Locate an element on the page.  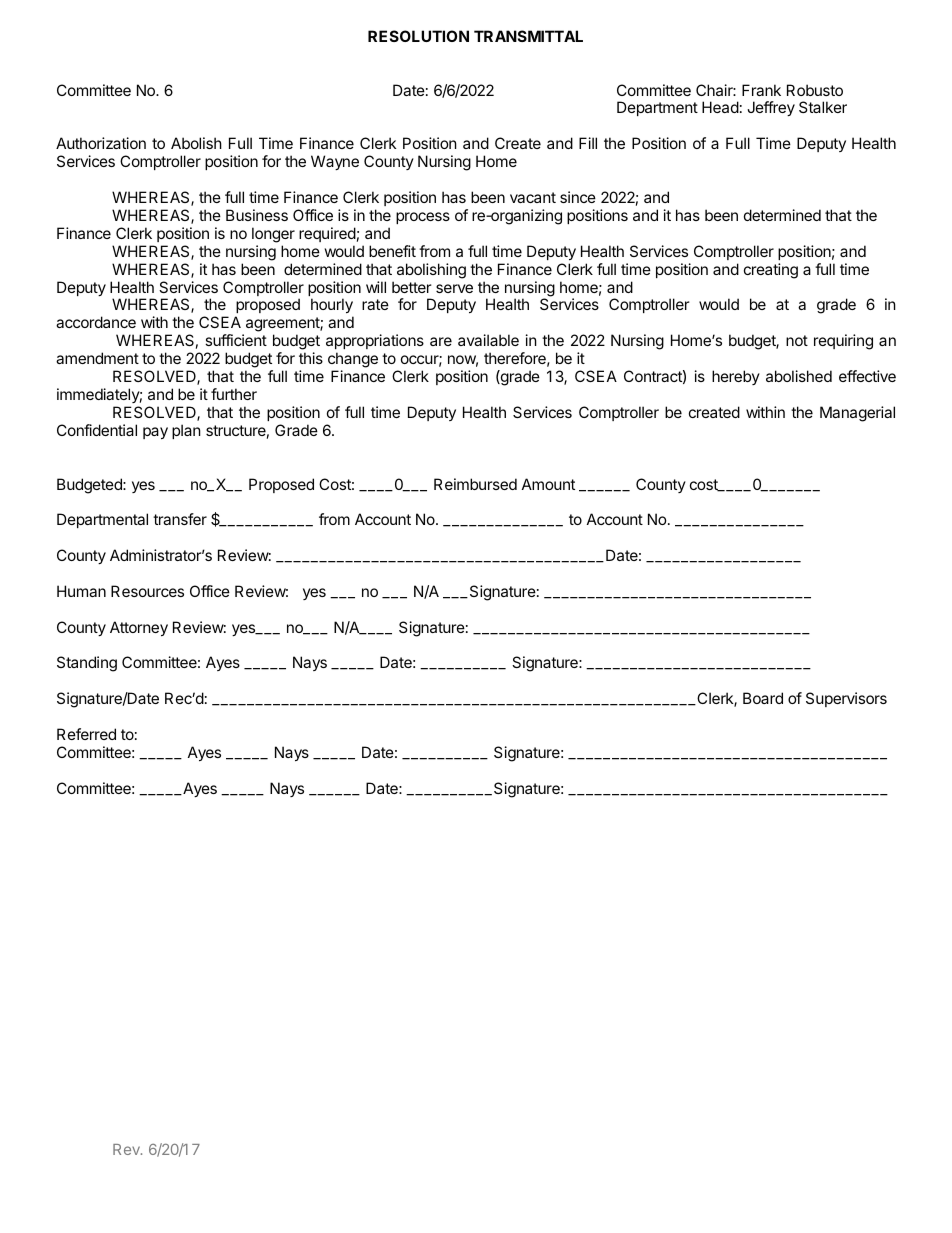
RESOLUTION is located at coordinates (418, 36).
